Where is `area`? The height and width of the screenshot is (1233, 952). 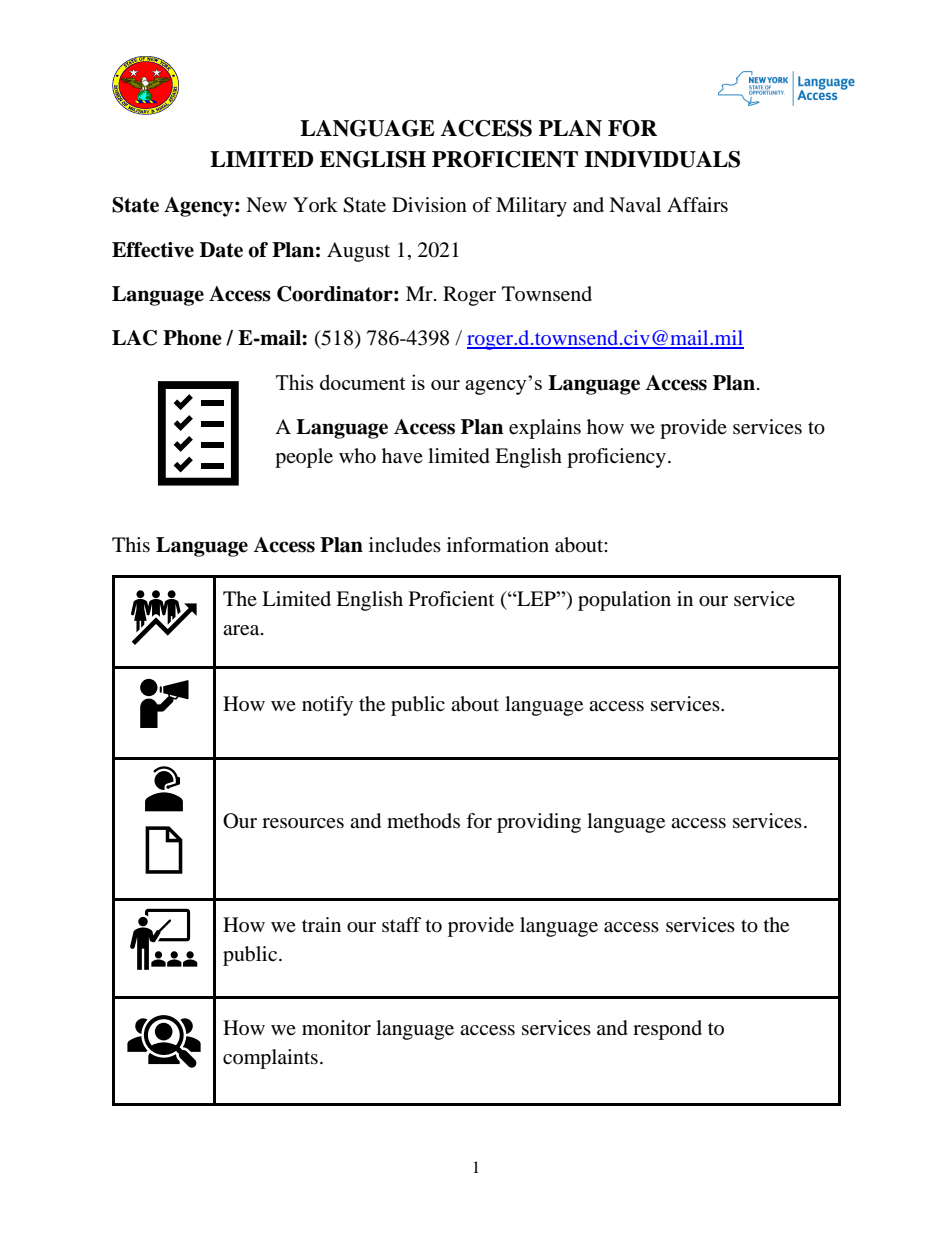 area is located at coordinates (242, 630).
